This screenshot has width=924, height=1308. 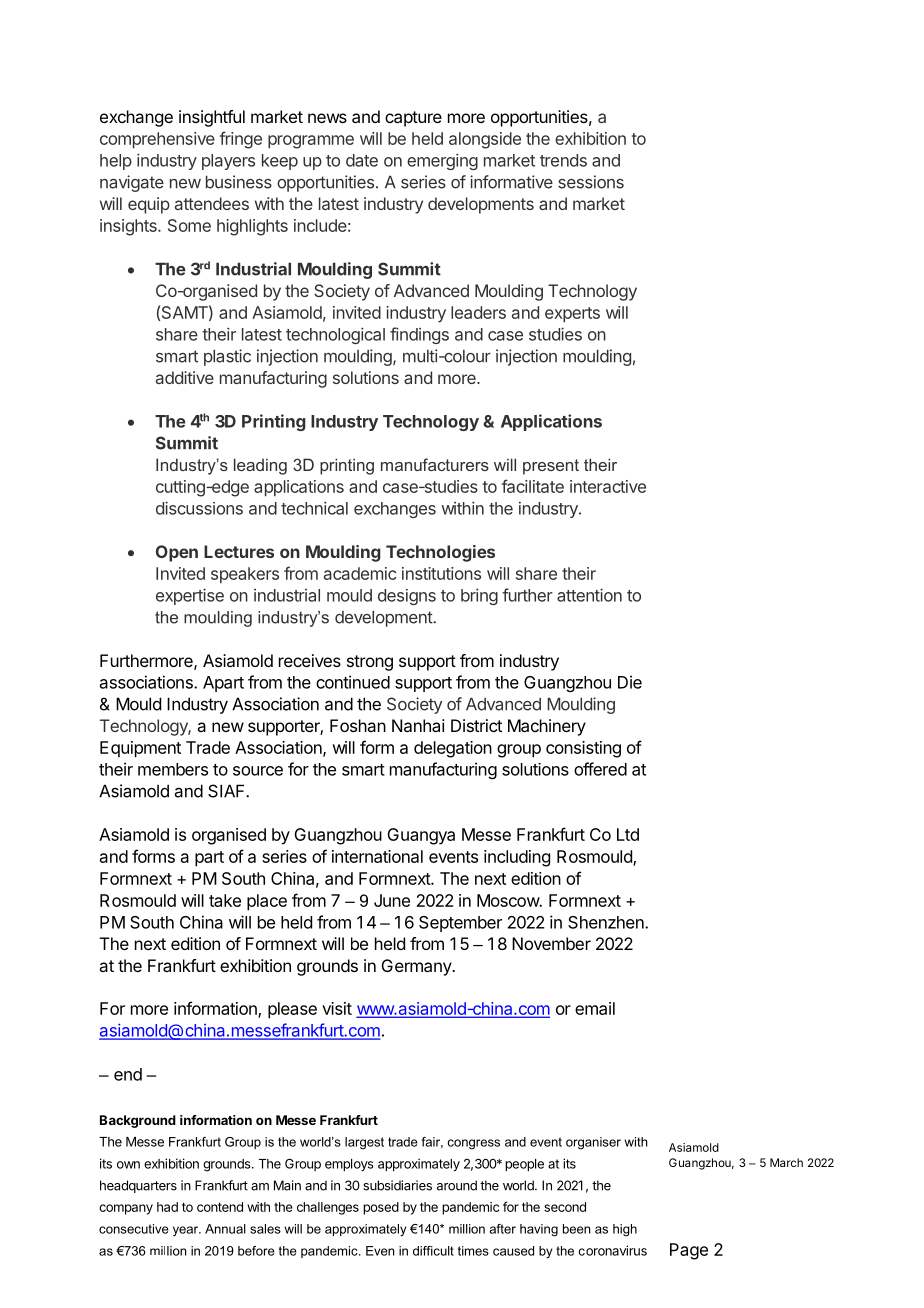 I want to click on around, so click(x=457, y=1185).
